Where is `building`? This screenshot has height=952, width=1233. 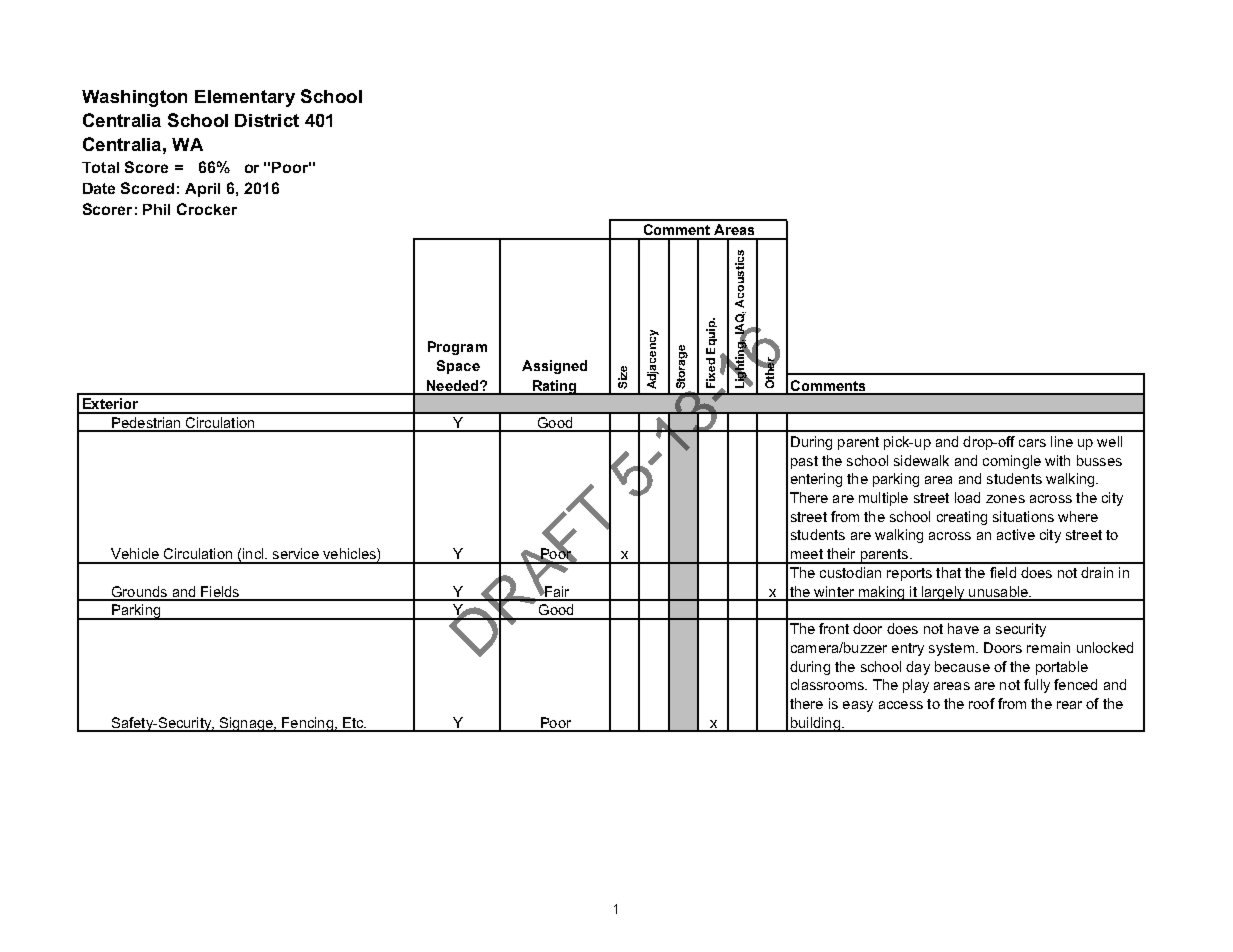 building is located at coordinates (815, 724).
